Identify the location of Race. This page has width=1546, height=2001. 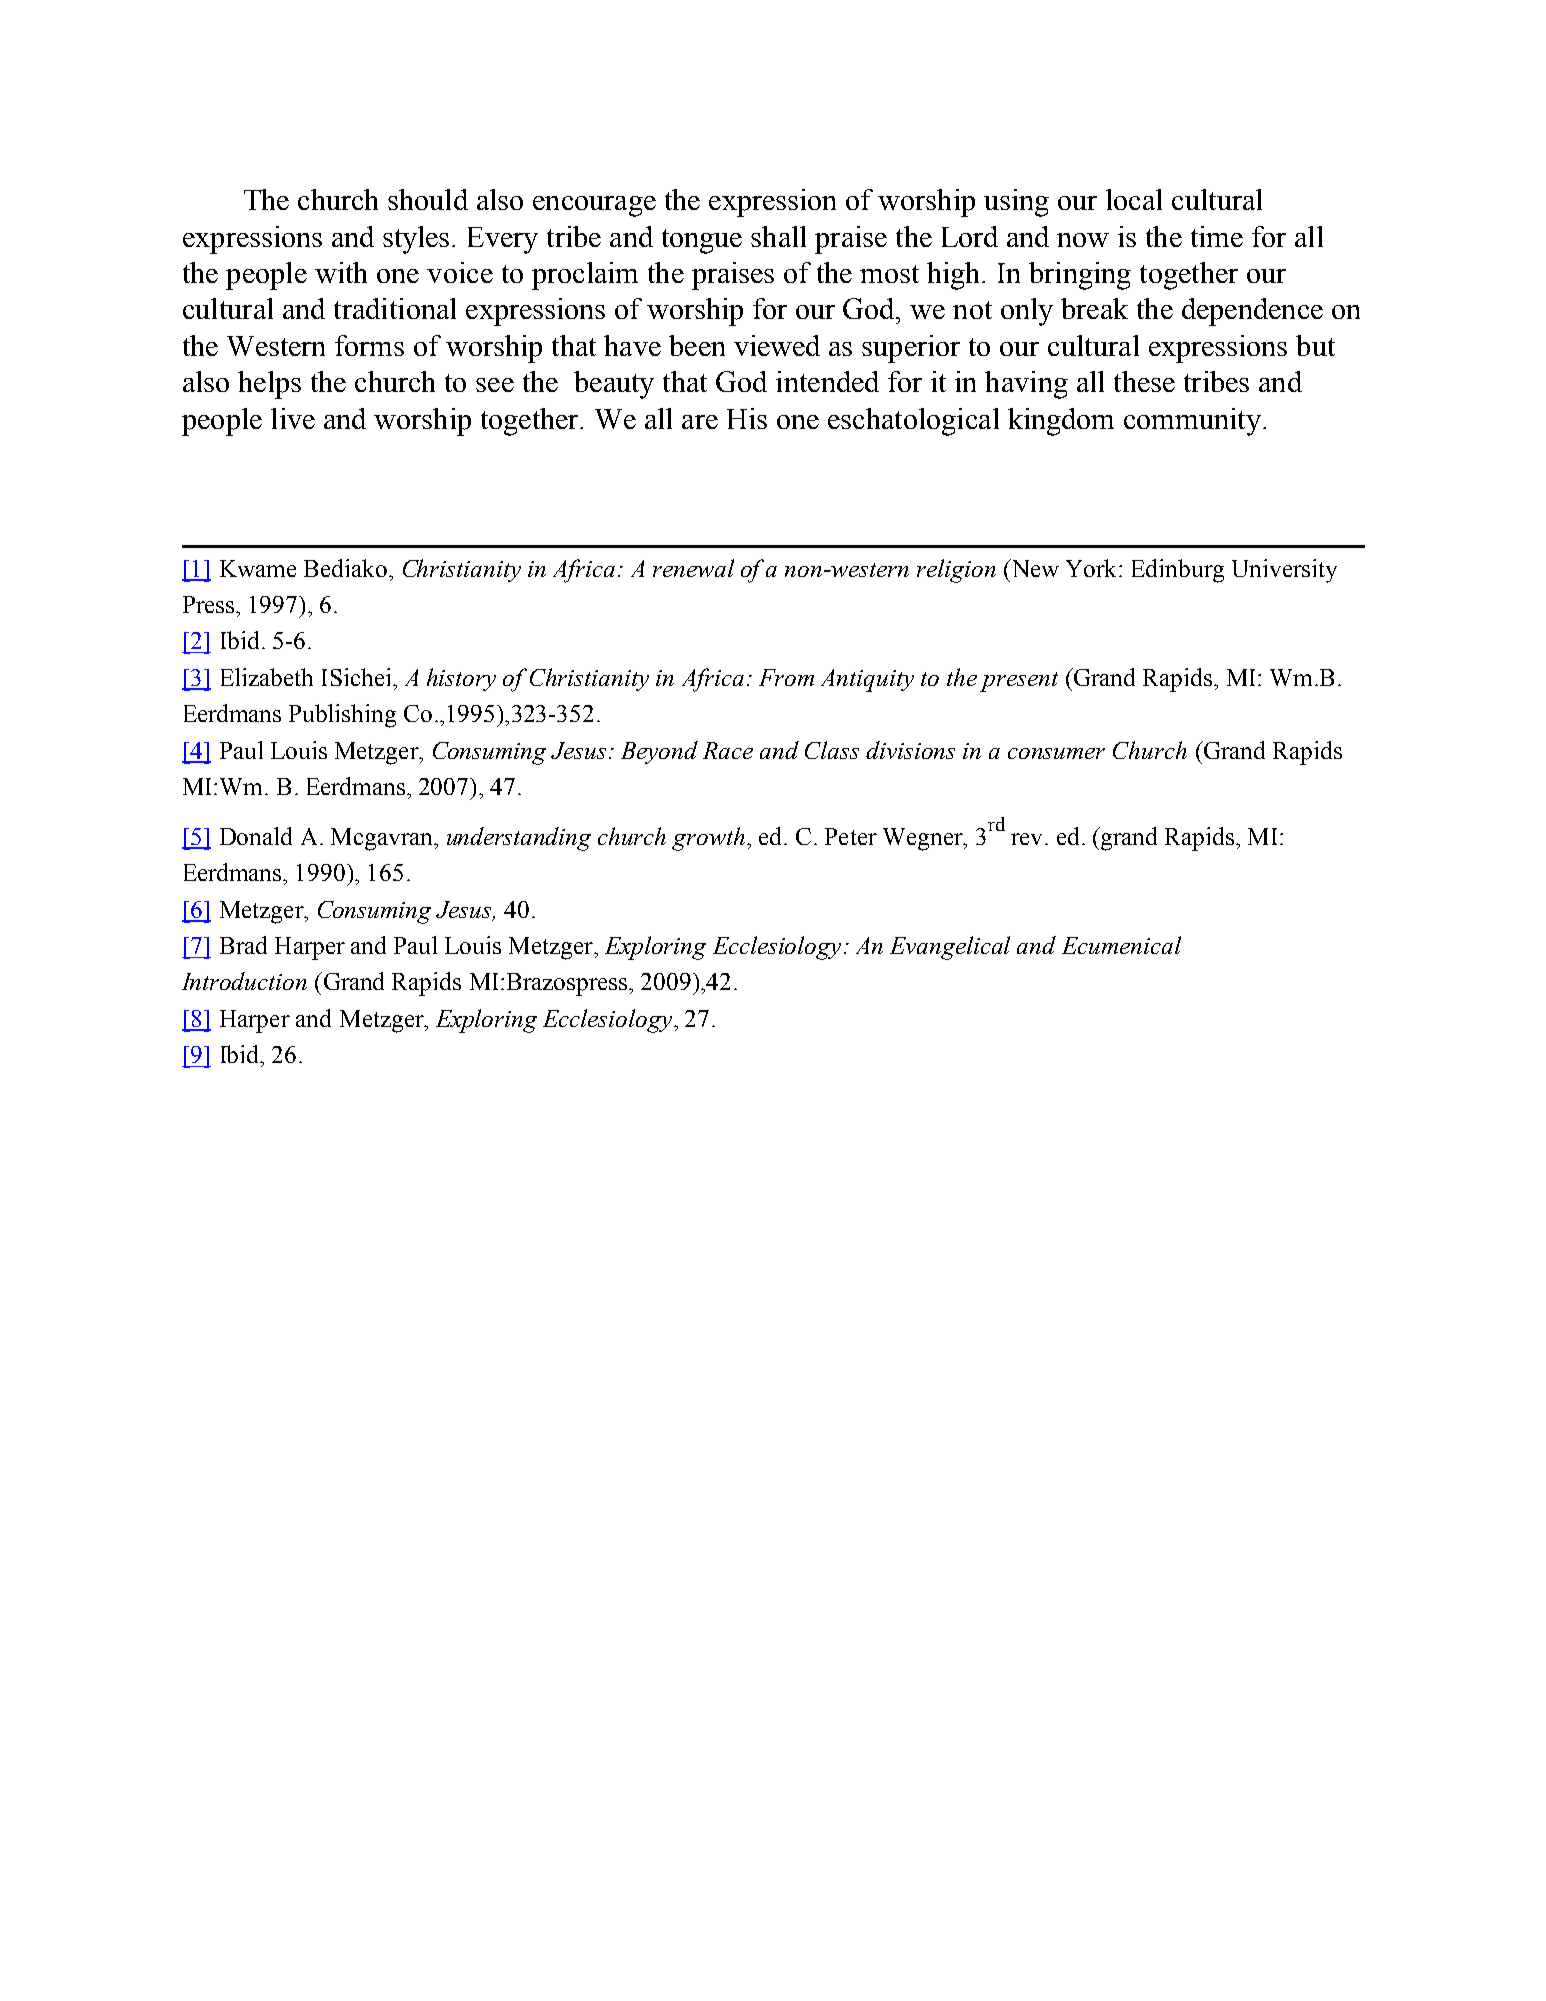
(728, 750).
